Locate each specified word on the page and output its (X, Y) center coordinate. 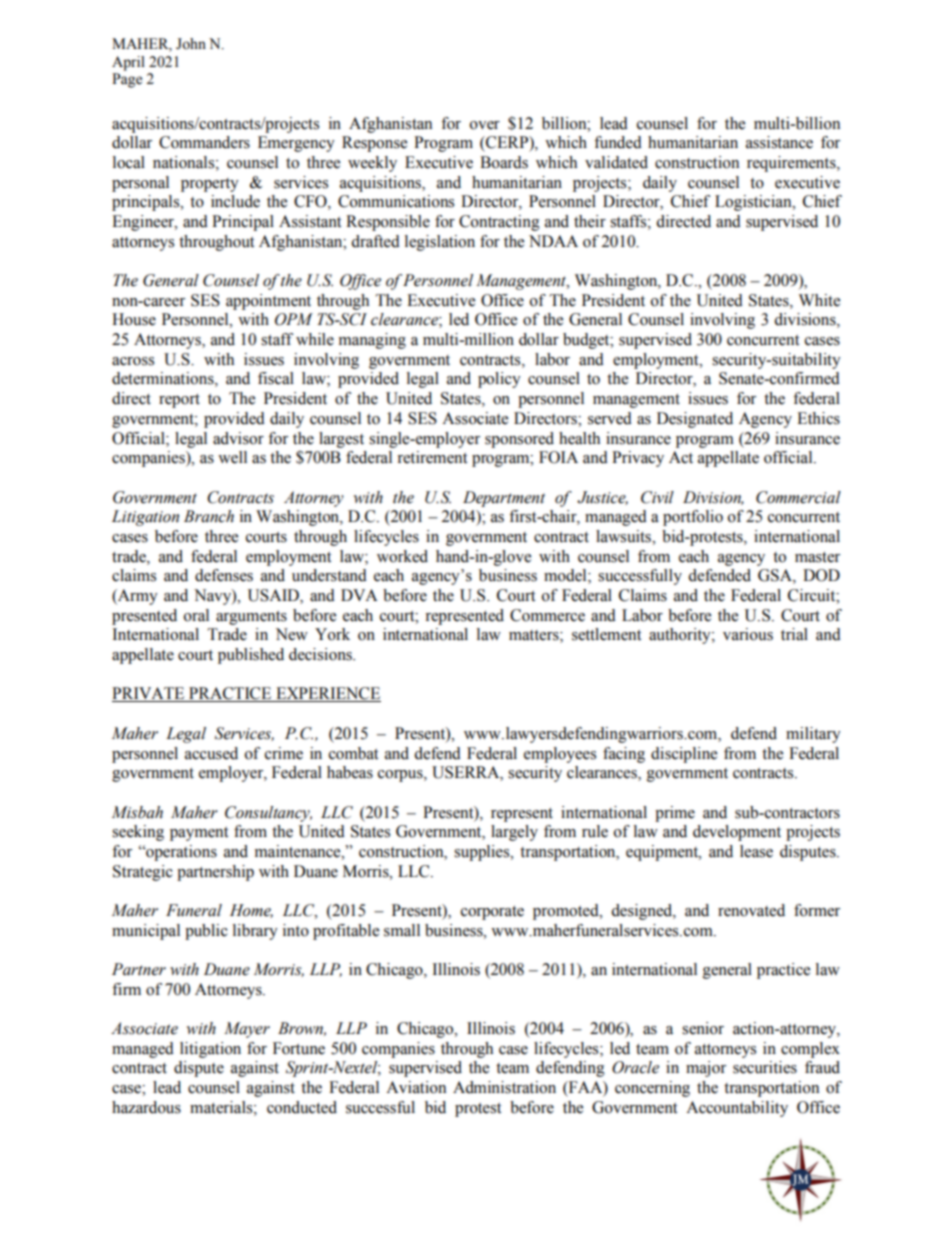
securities (765, 1067)
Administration (504, 1087)
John (191, 44)
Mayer (247, 1030)
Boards (504, 162)
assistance (779, 142)
